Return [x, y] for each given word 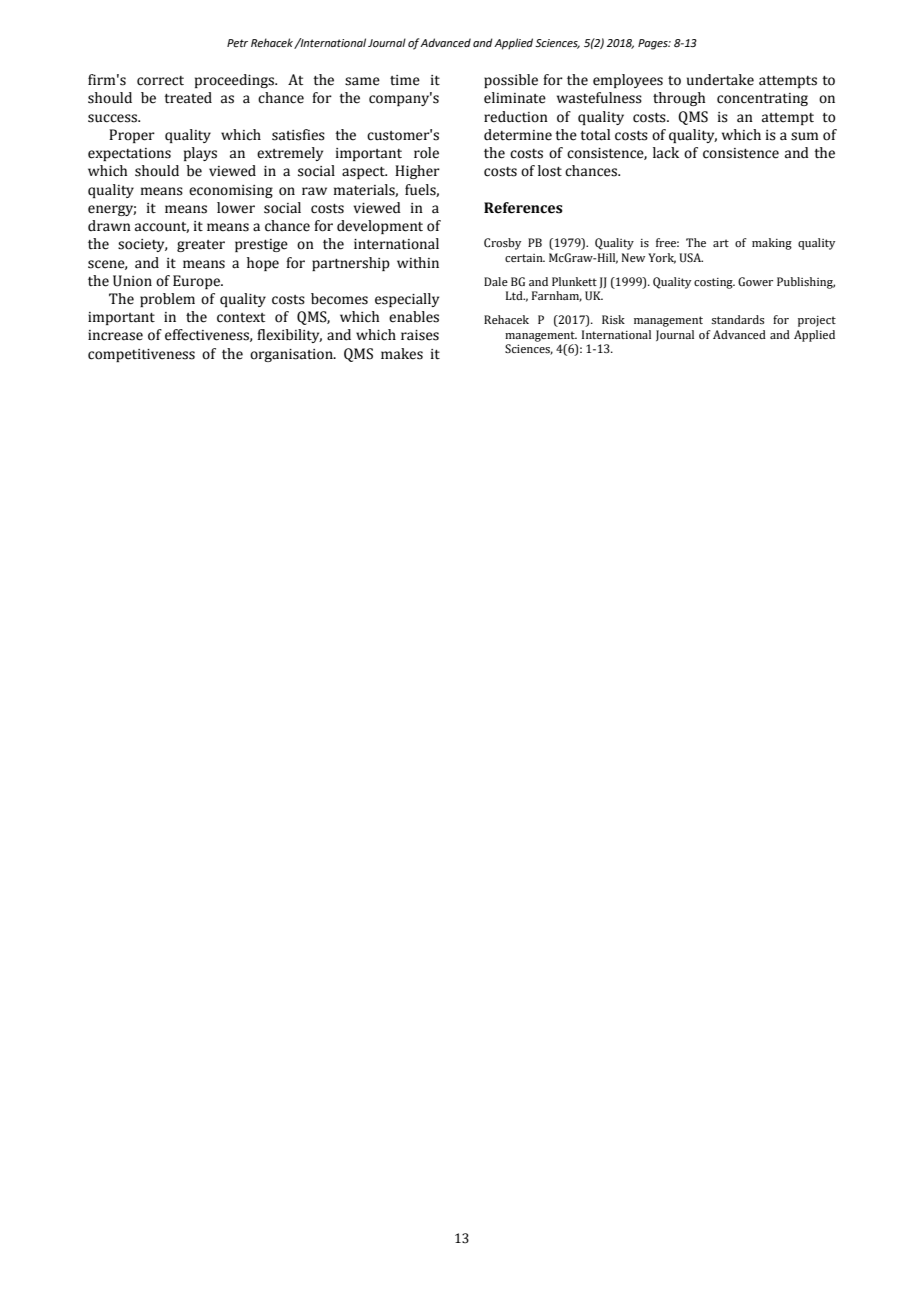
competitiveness [141, 355]
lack [666, 153]
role [426, 153]
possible [511, 81]
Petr [237, 43]
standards [737, 319]
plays [200, 154]
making [772, 244]
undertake [720, 80]
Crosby [502, 244]
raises [420, 335]
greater [201, 246]
